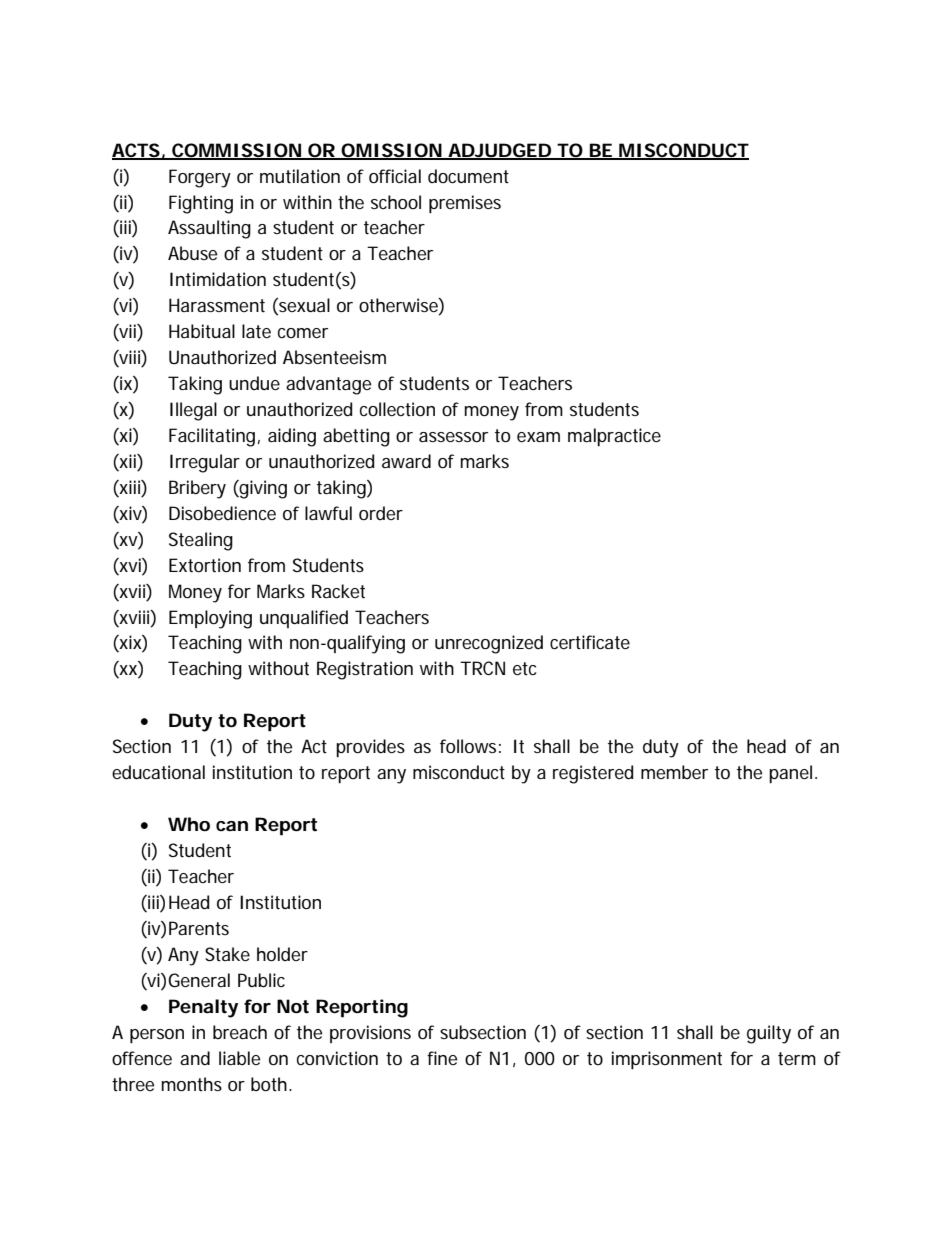 This screenshot has height=1233, width=952. Describe the element at coordinates (370, 748) in the screenshot. I see `provides` at that location.
